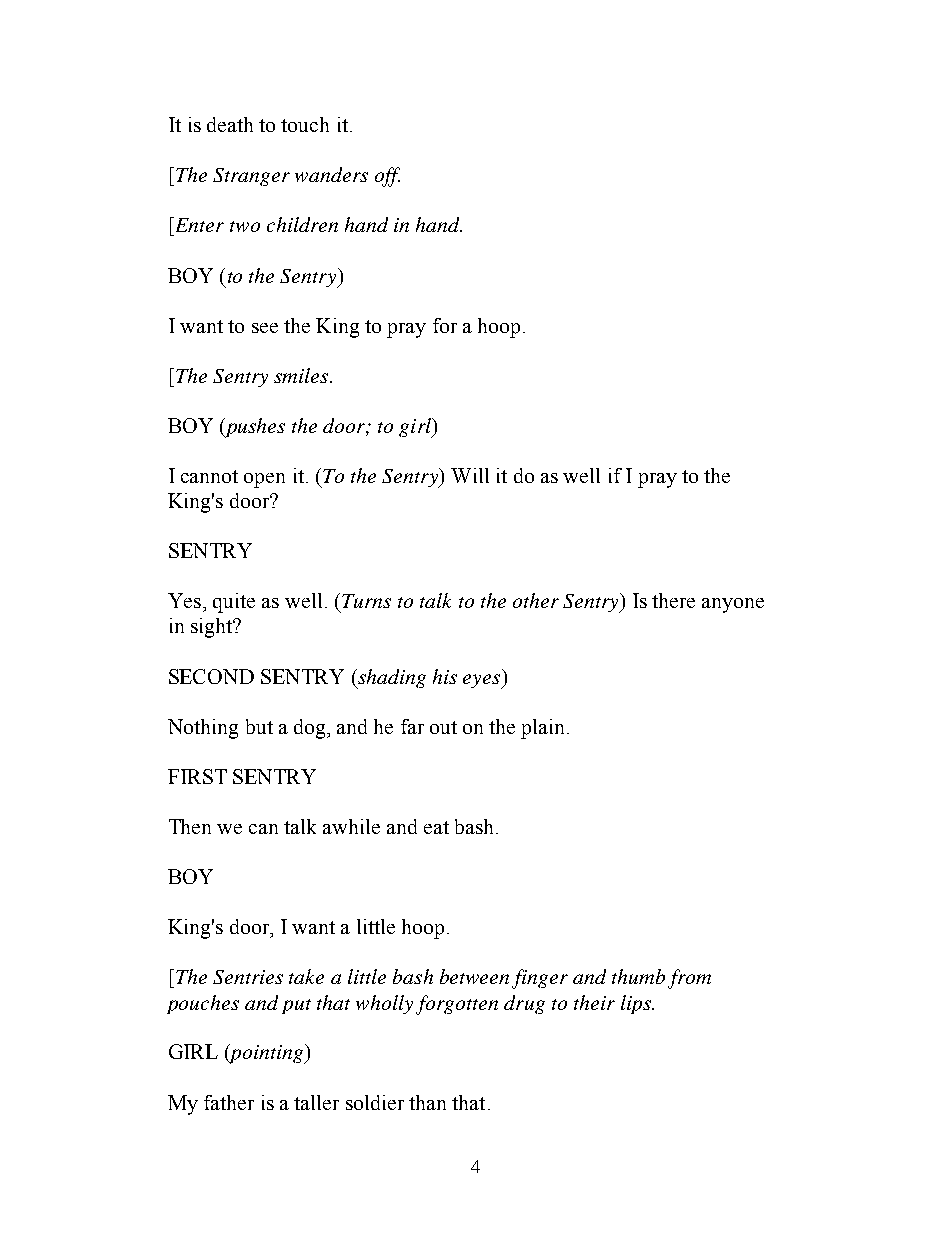 This image has height=1233, width=952. What do you see at coordinates (427, 1102) in the image?
I see `than` at bounding box center [427, 1102].
